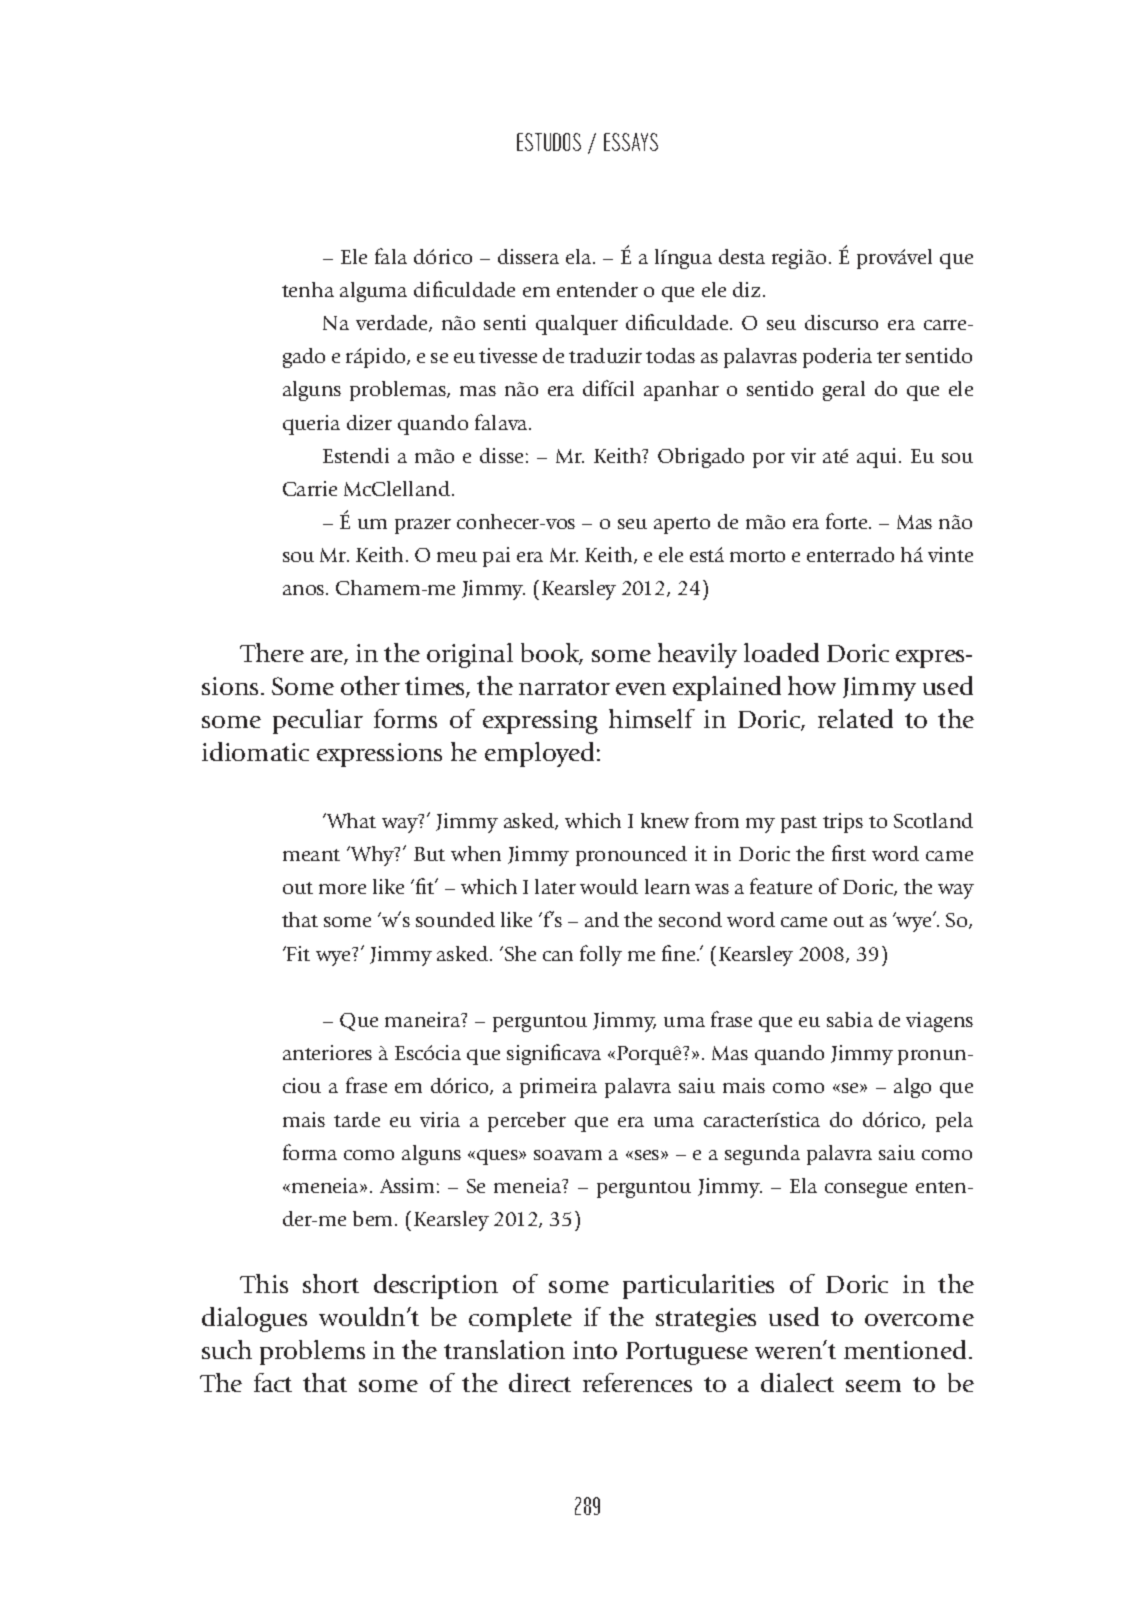 This image has height=1613, width=1142. Describe the element at coordinates (912, 1088) in the image. I see `algo` at that location.
